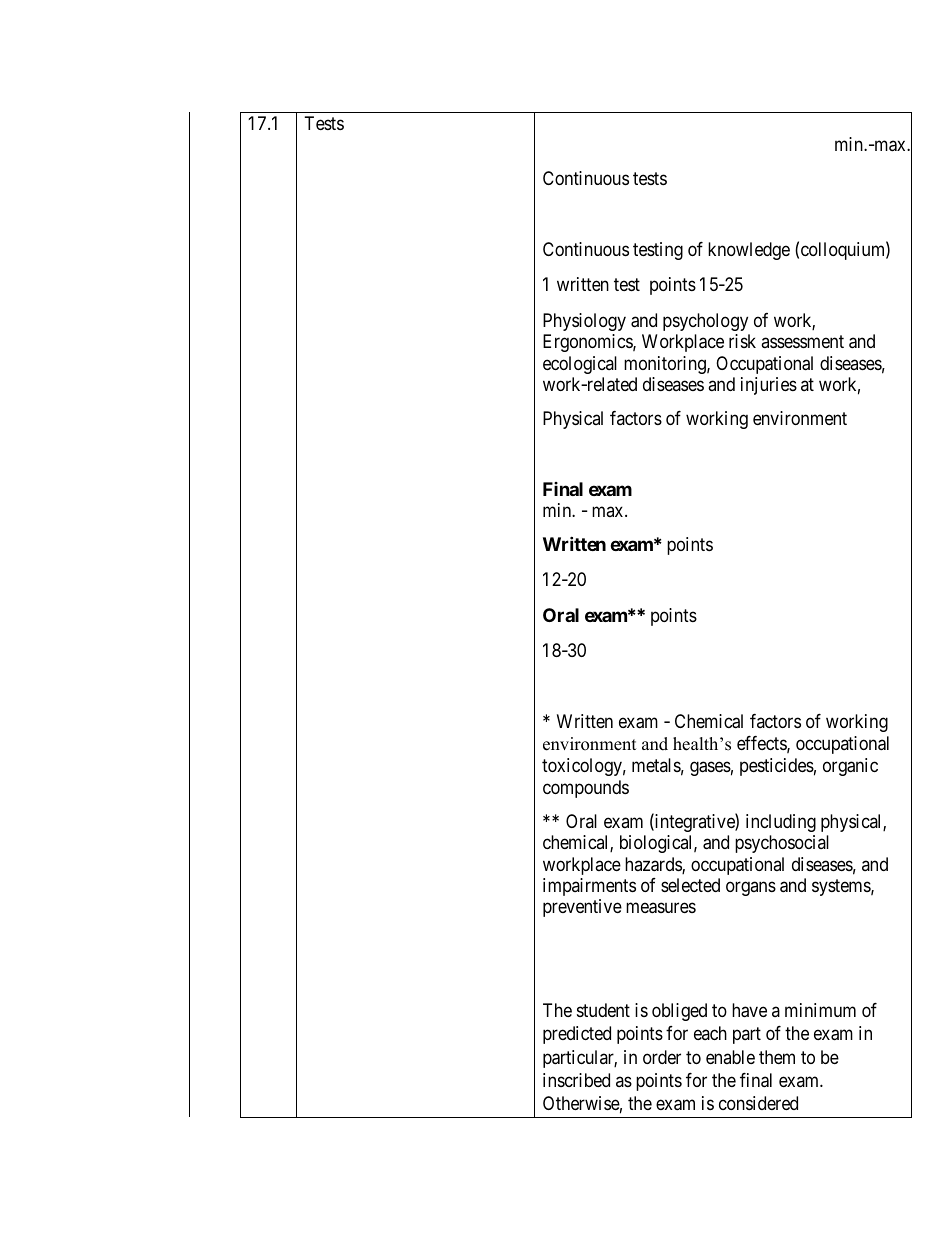 This page has height=1233, width=952. Describe the element at coordinates (730, 1057) in the page. I see `enable` at that location.
